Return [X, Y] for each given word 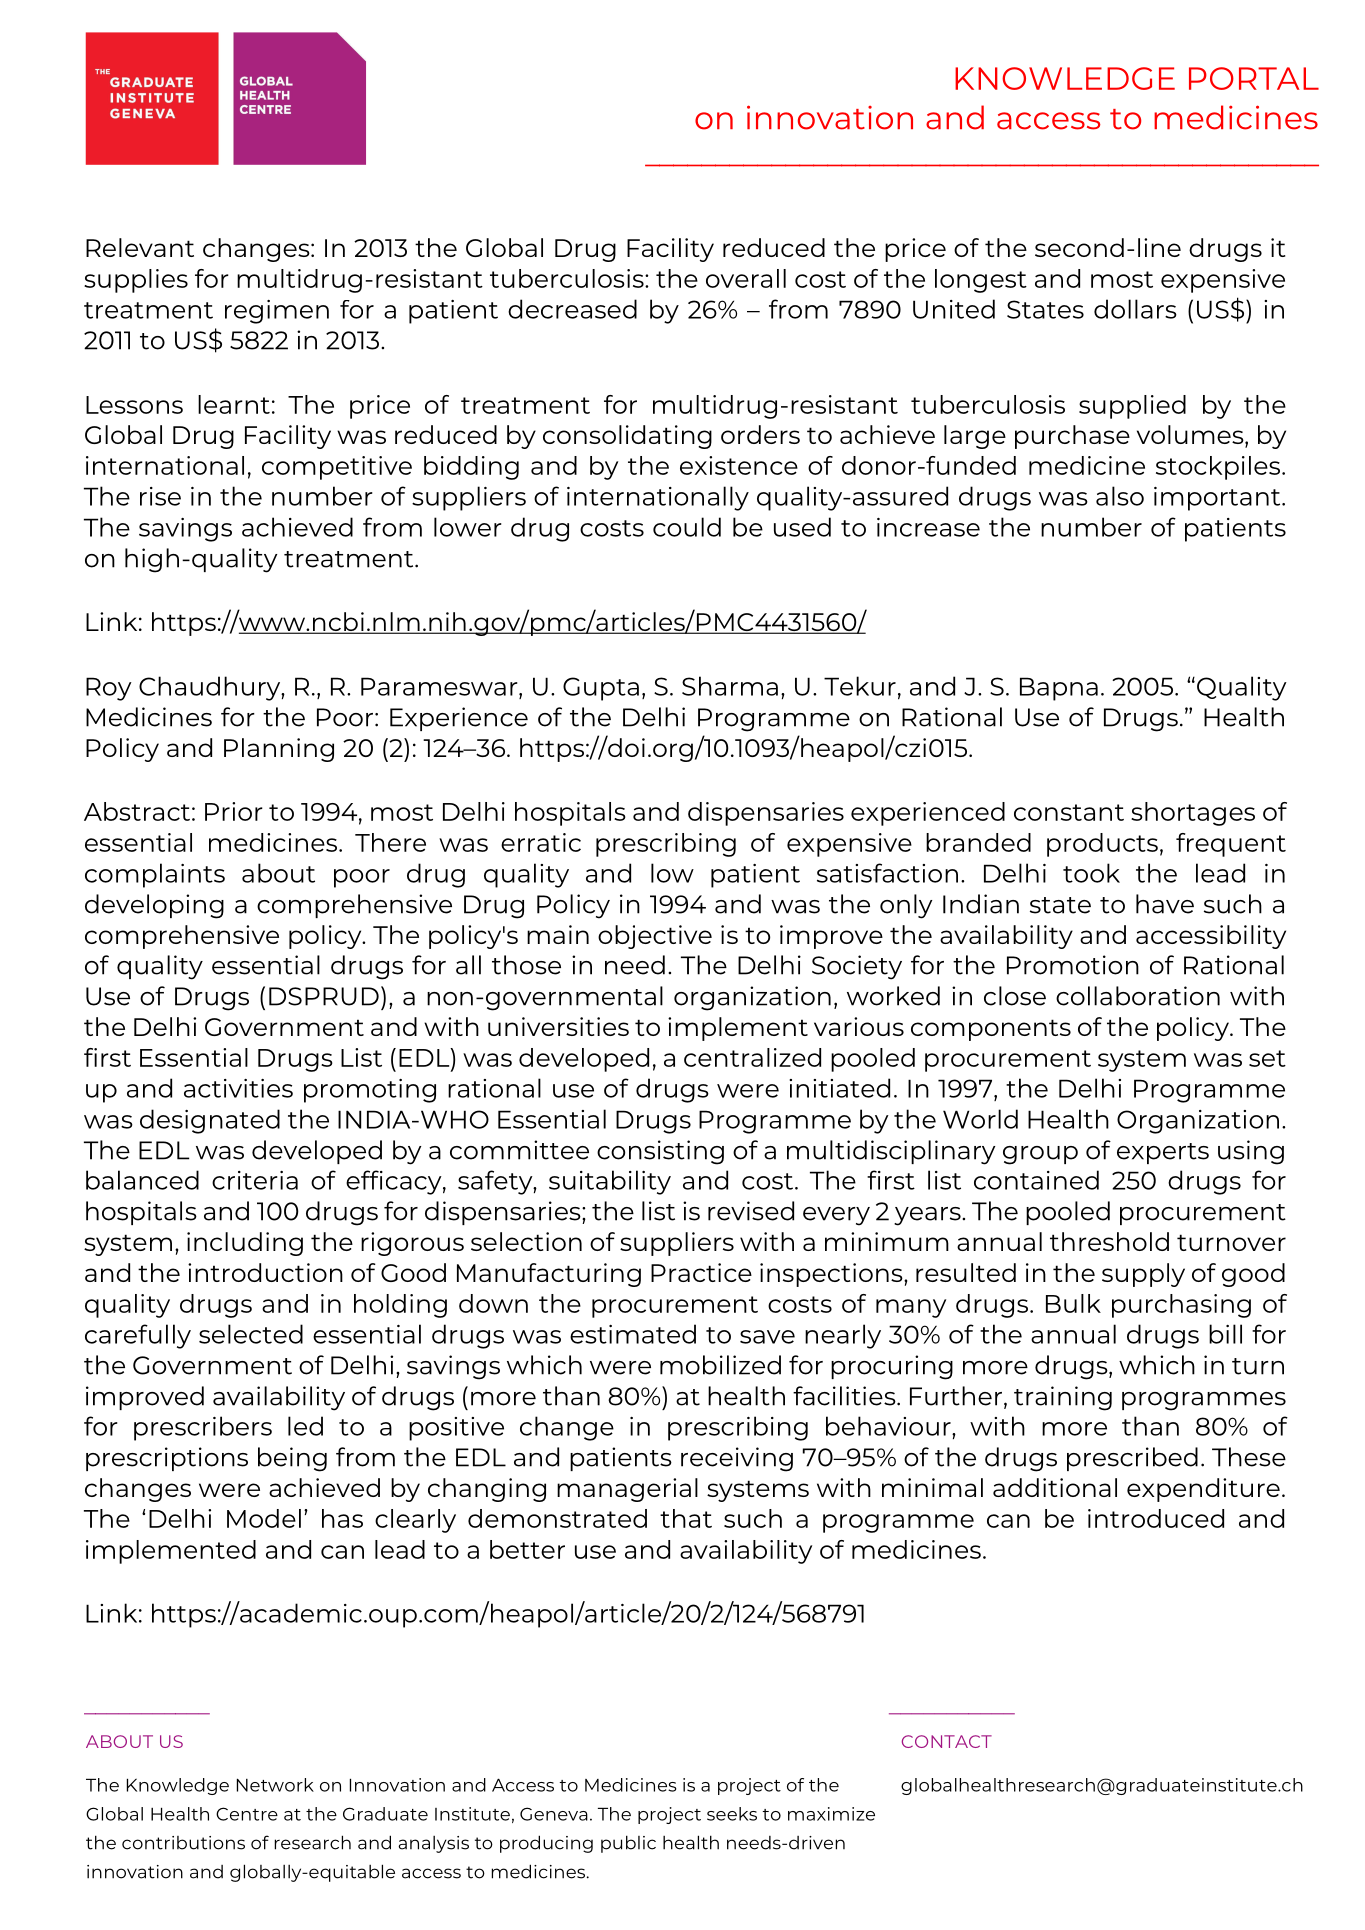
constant [1069, 812]
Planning [279, 750]
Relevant [140, 247]
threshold [1109, 1241]
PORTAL [1254, 78]
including [245, 1244]
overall [746, 278]
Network [275, 1785]
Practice [701, 1272]
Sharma [730, 686]
